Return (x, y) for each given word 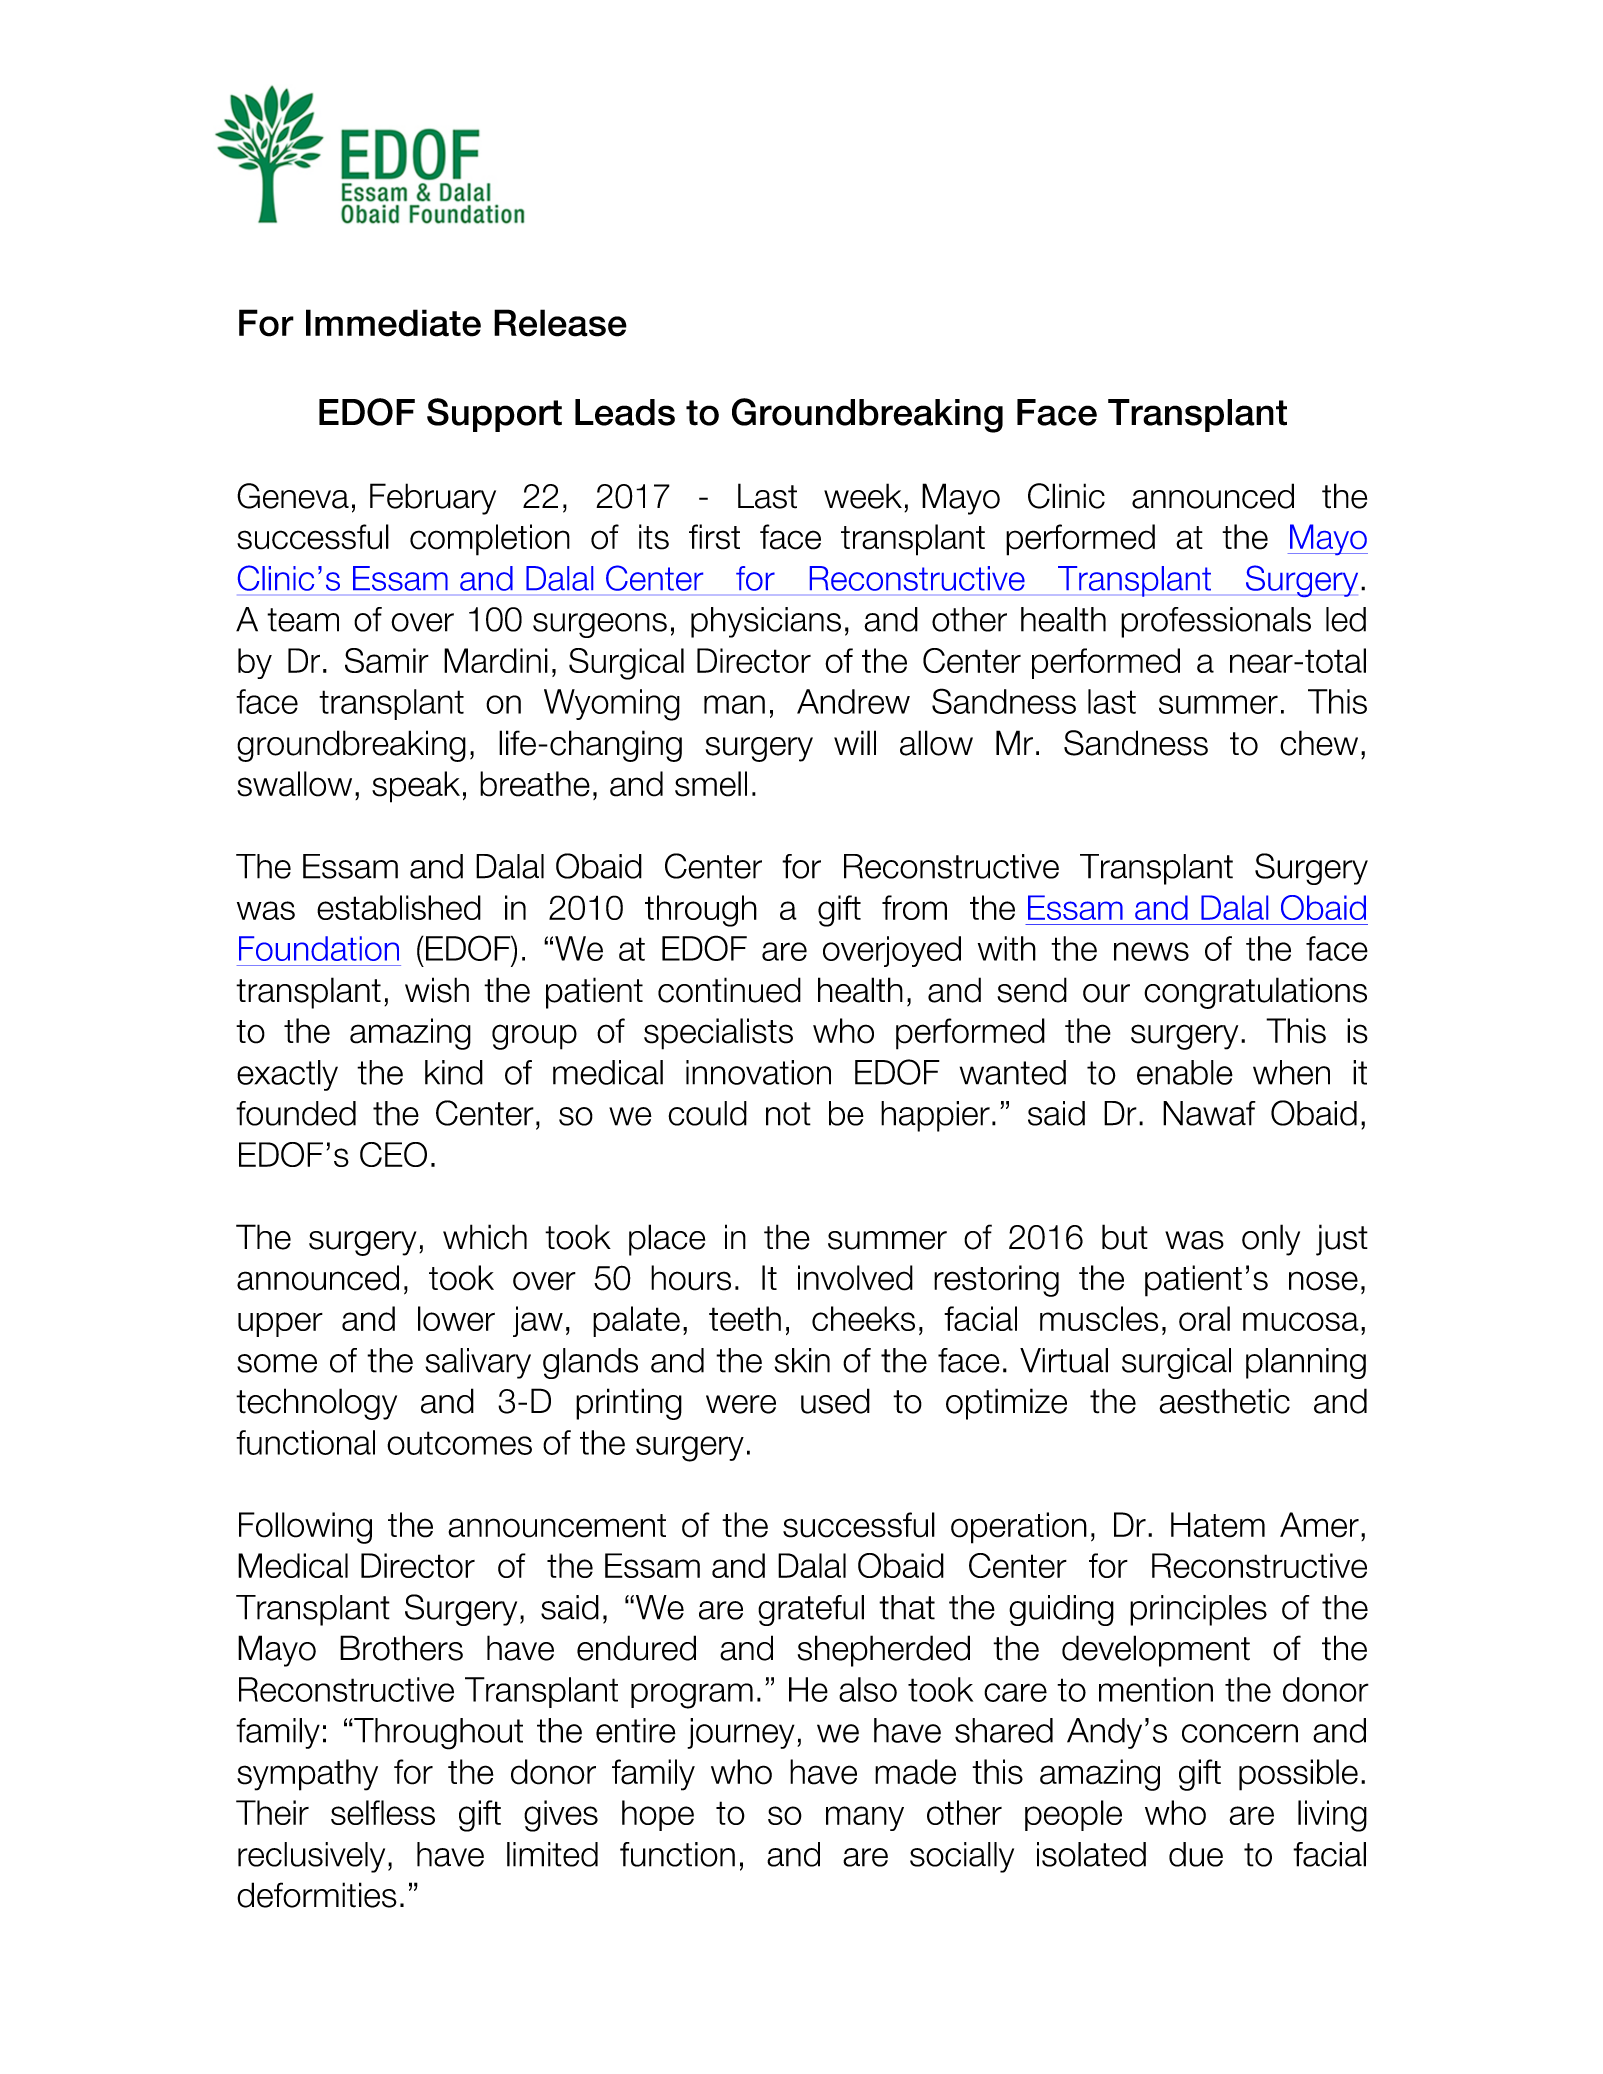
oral (1204, 1318)
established (399, 907)
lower (456, 1318)
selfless (383, 1812)
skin (802, 1360)
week (863, 496)
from (914, 907)
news (1151, 951)
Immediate (393, 323)
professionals (1216, 622)
